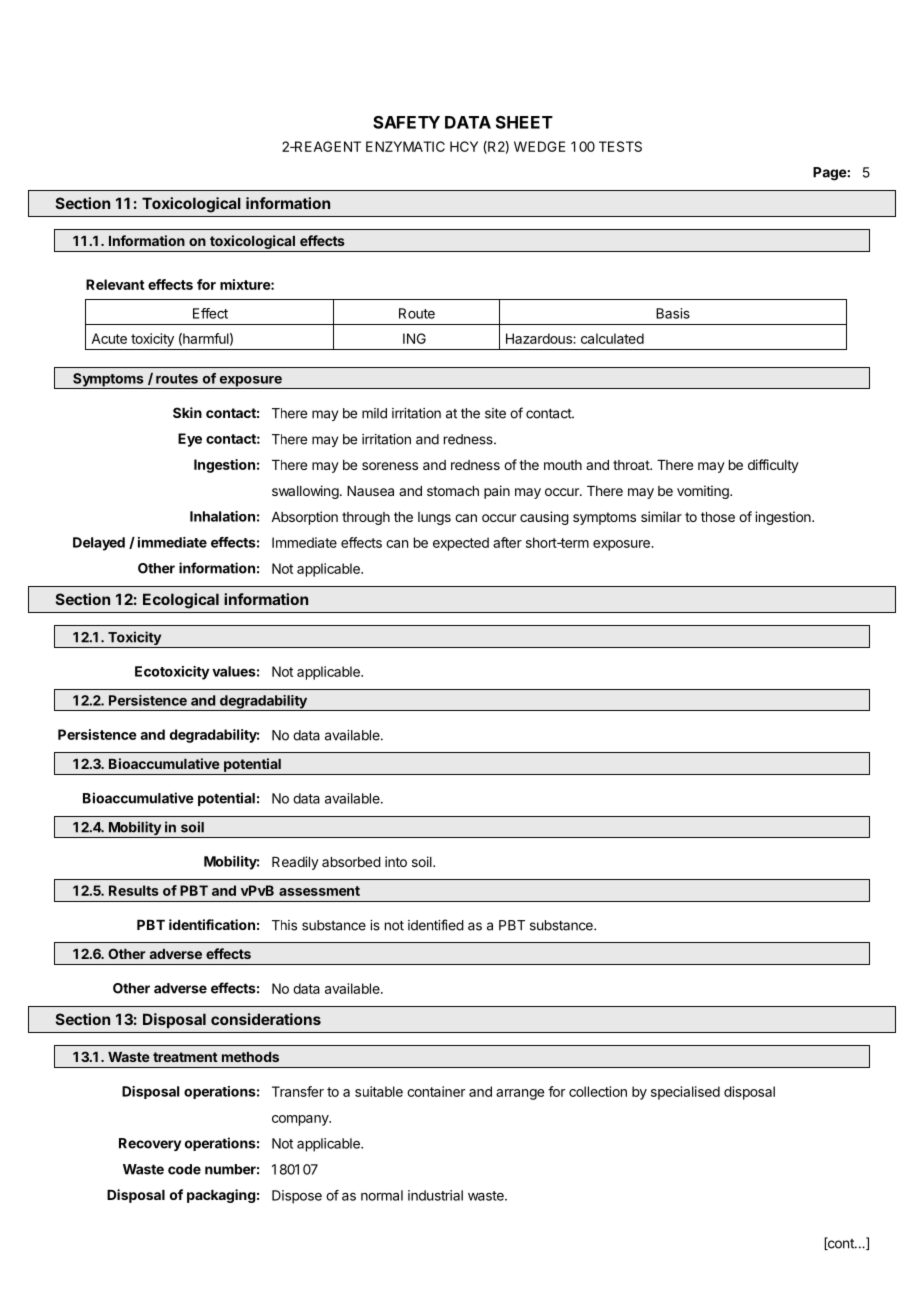  Describe the element at coordinates (830, 174) in the screenshot. I see `Page` at that location.
